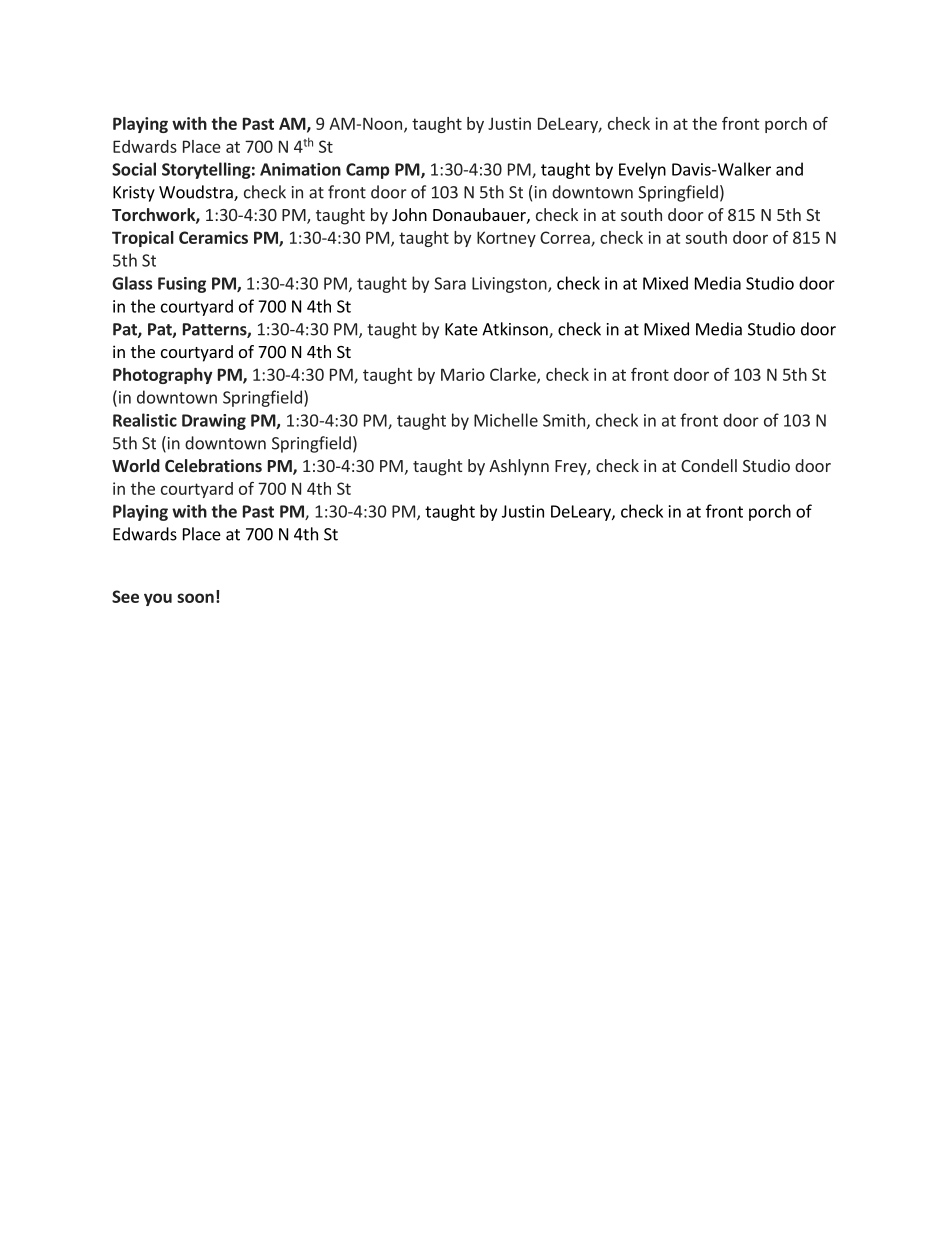  Describe the element at coordinates (134, 194) in the document. I see `Kristy` at that location.
